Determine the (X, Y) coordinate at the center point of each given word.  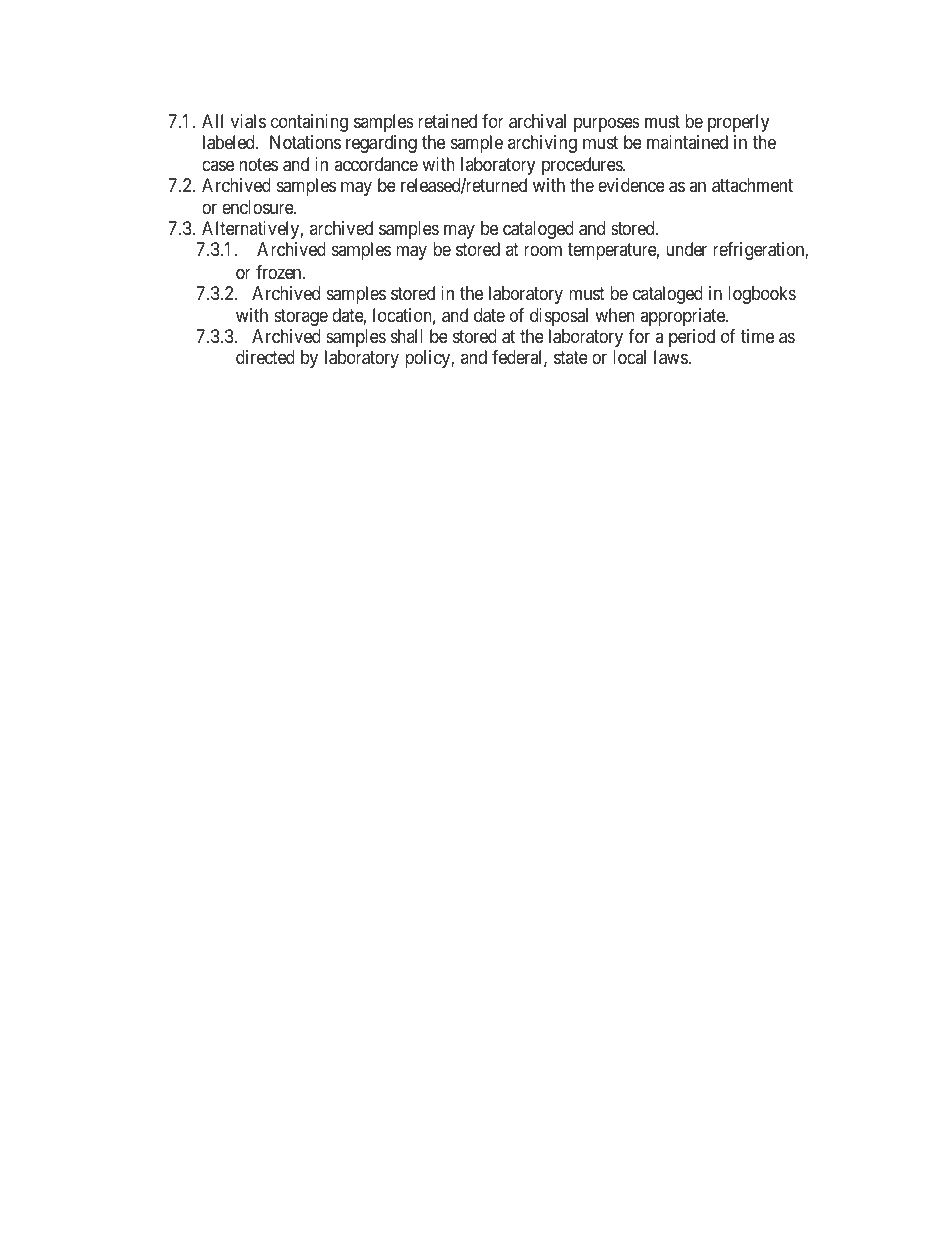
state (571, 357)
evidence (631, 185)
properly (738, 123)
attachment (752, 185)
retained (447, 121)
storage (301, 317)
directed (265, 357)
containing (309, 123)
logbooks (762, 295)
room (543, 251)
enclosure (258, 207)
